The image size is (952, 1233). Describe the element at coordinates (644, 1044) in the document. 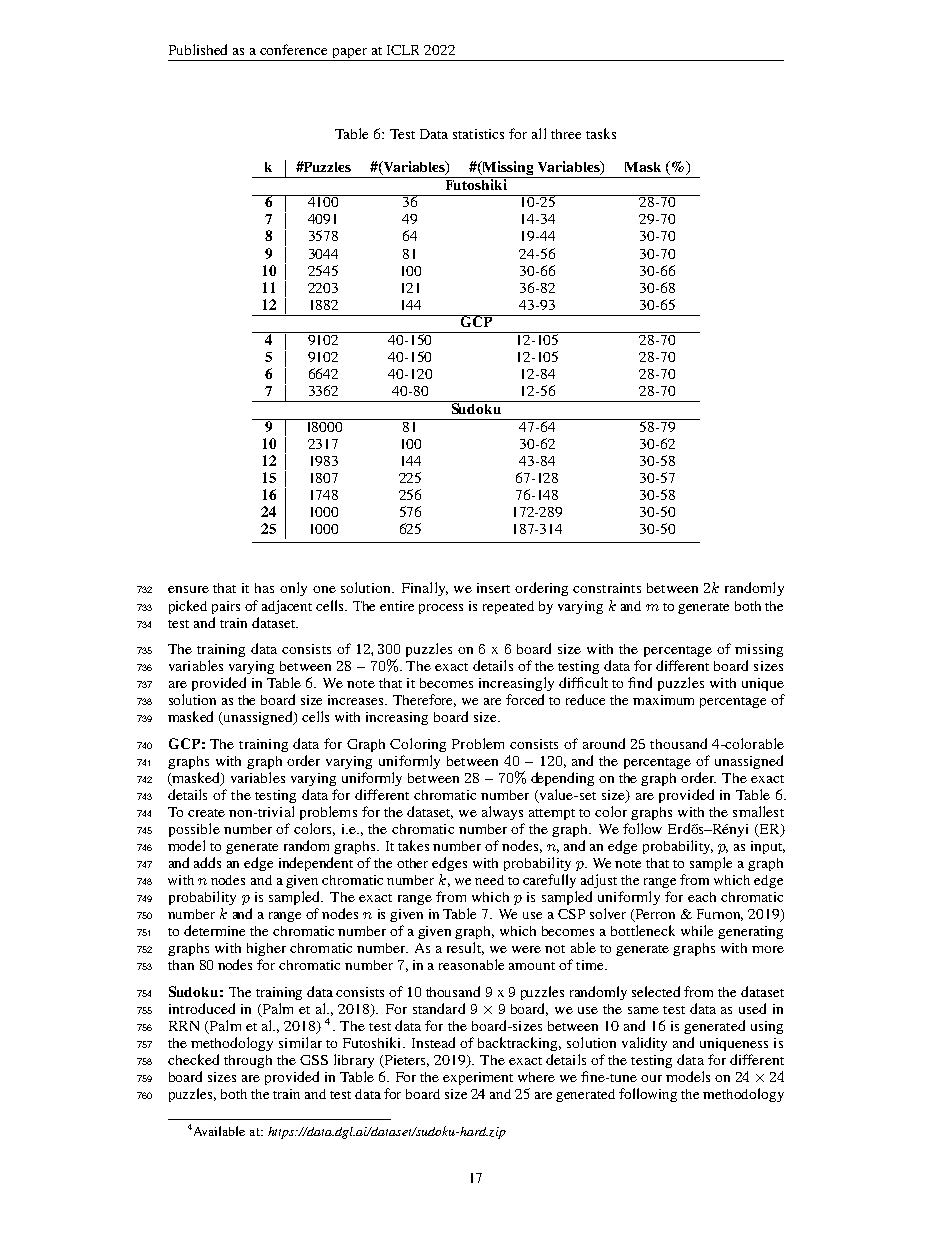

I see `validity` at that location.
